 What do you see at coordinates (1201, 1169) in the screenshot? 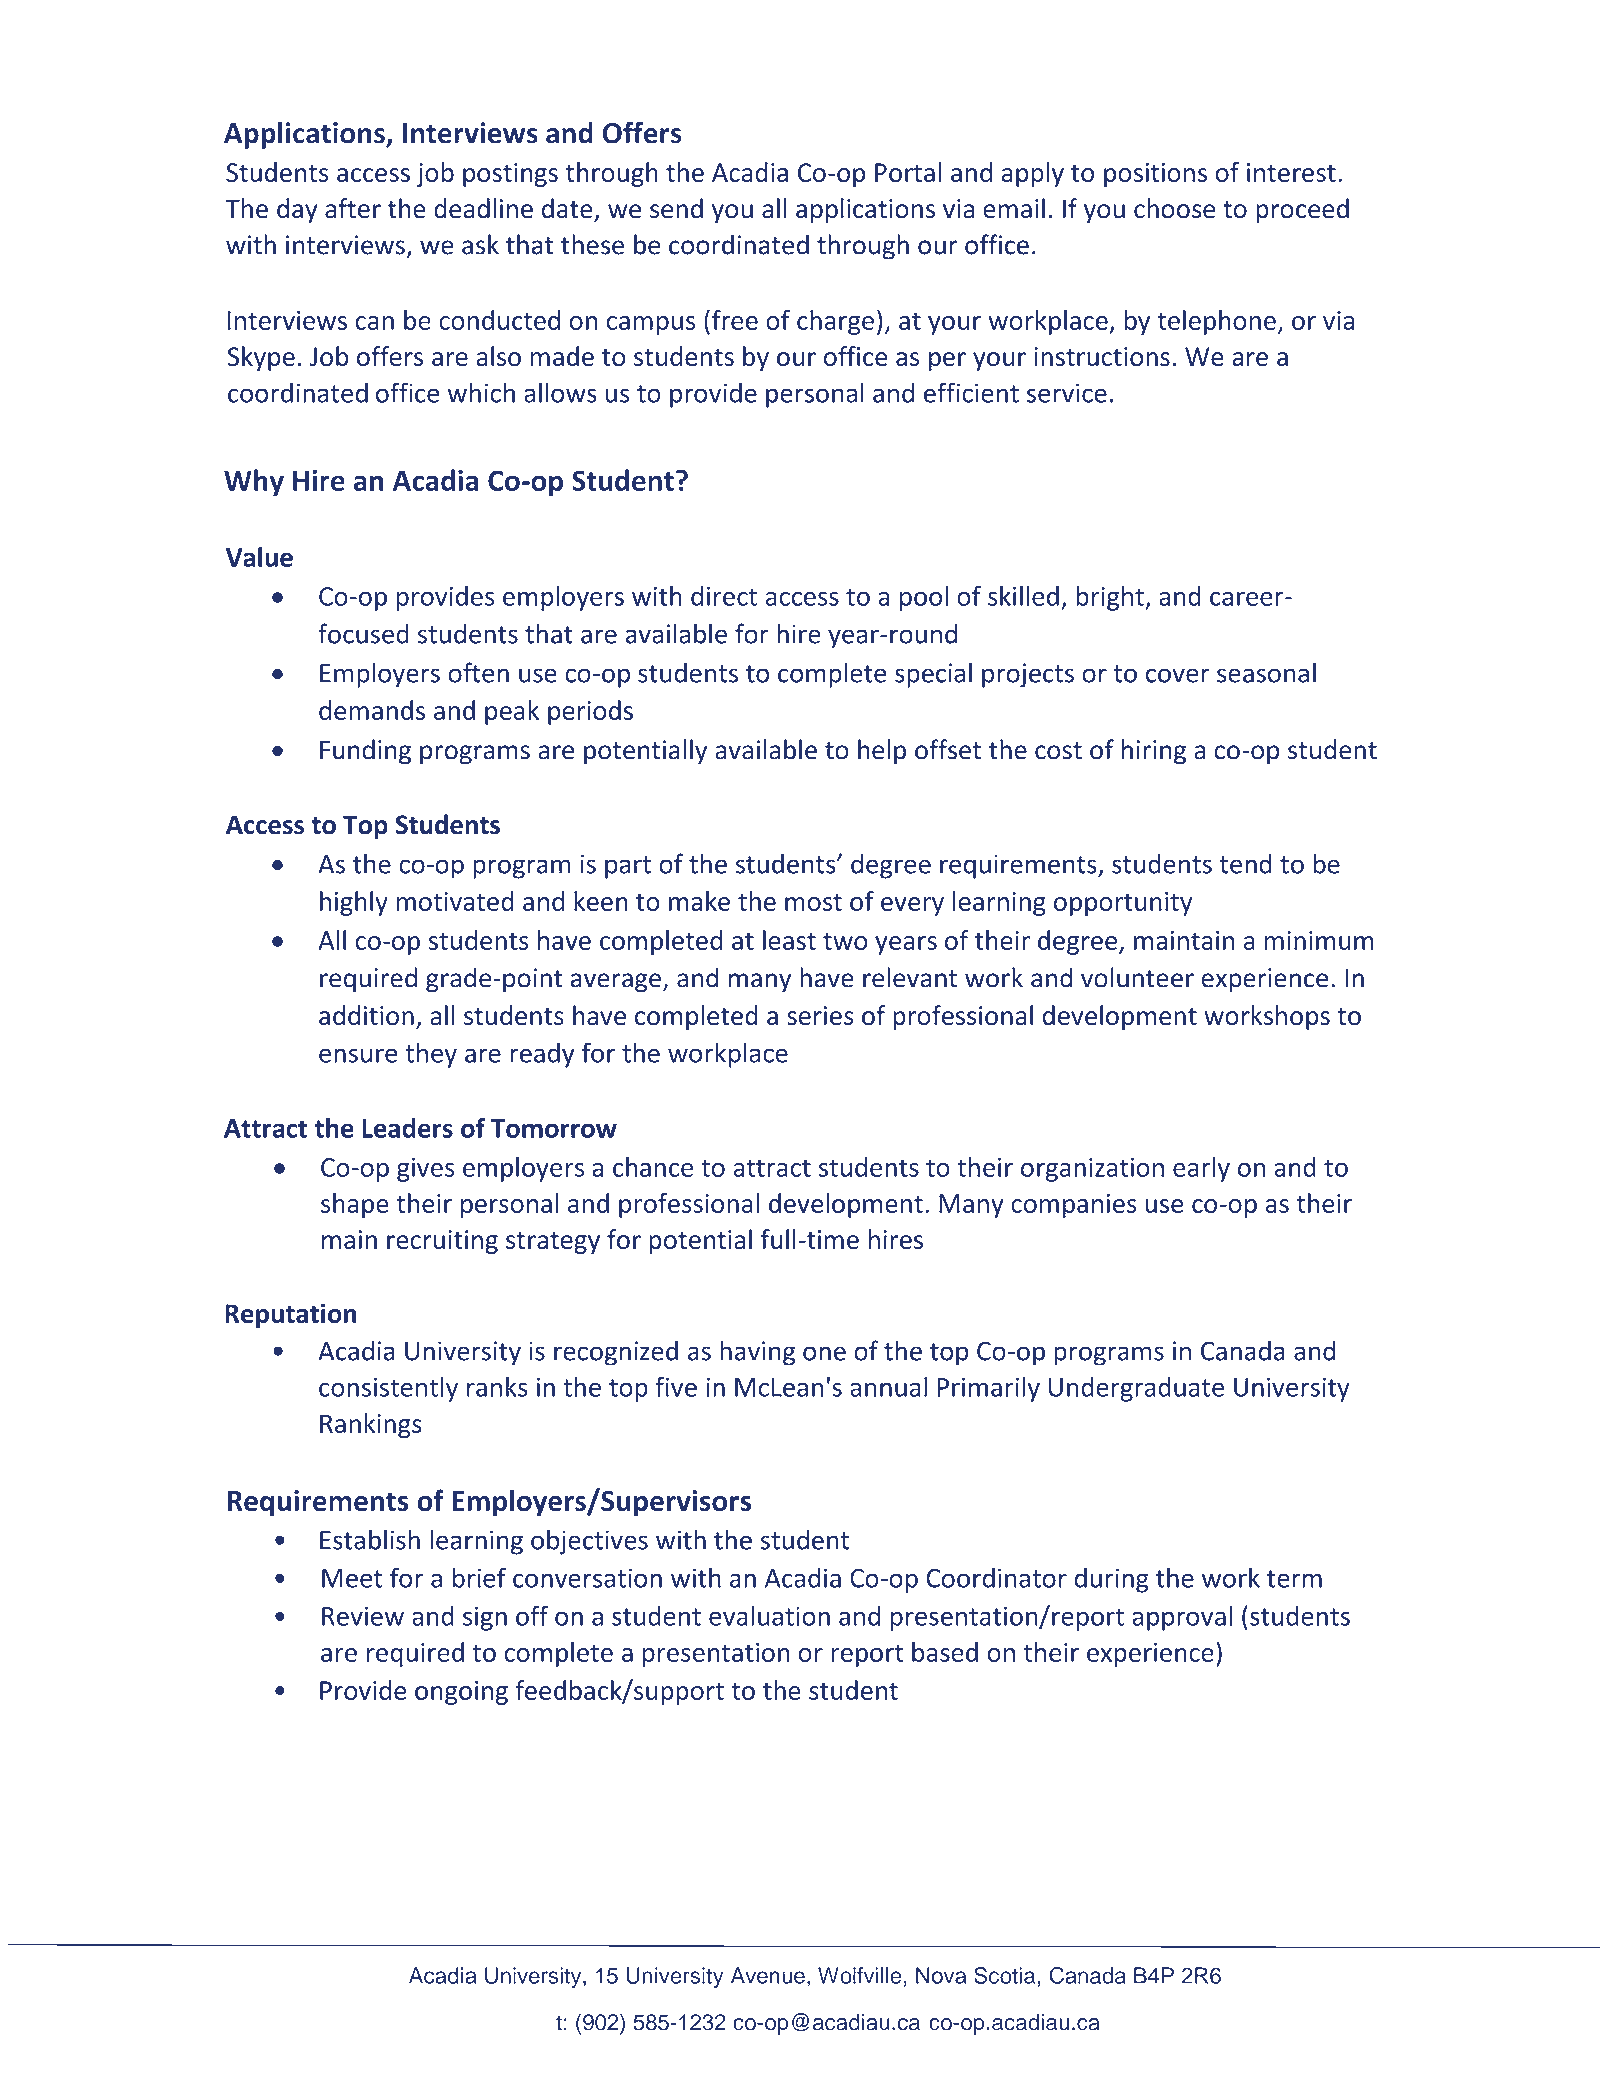
I see `early` at bounding box center [1201, 1169].
